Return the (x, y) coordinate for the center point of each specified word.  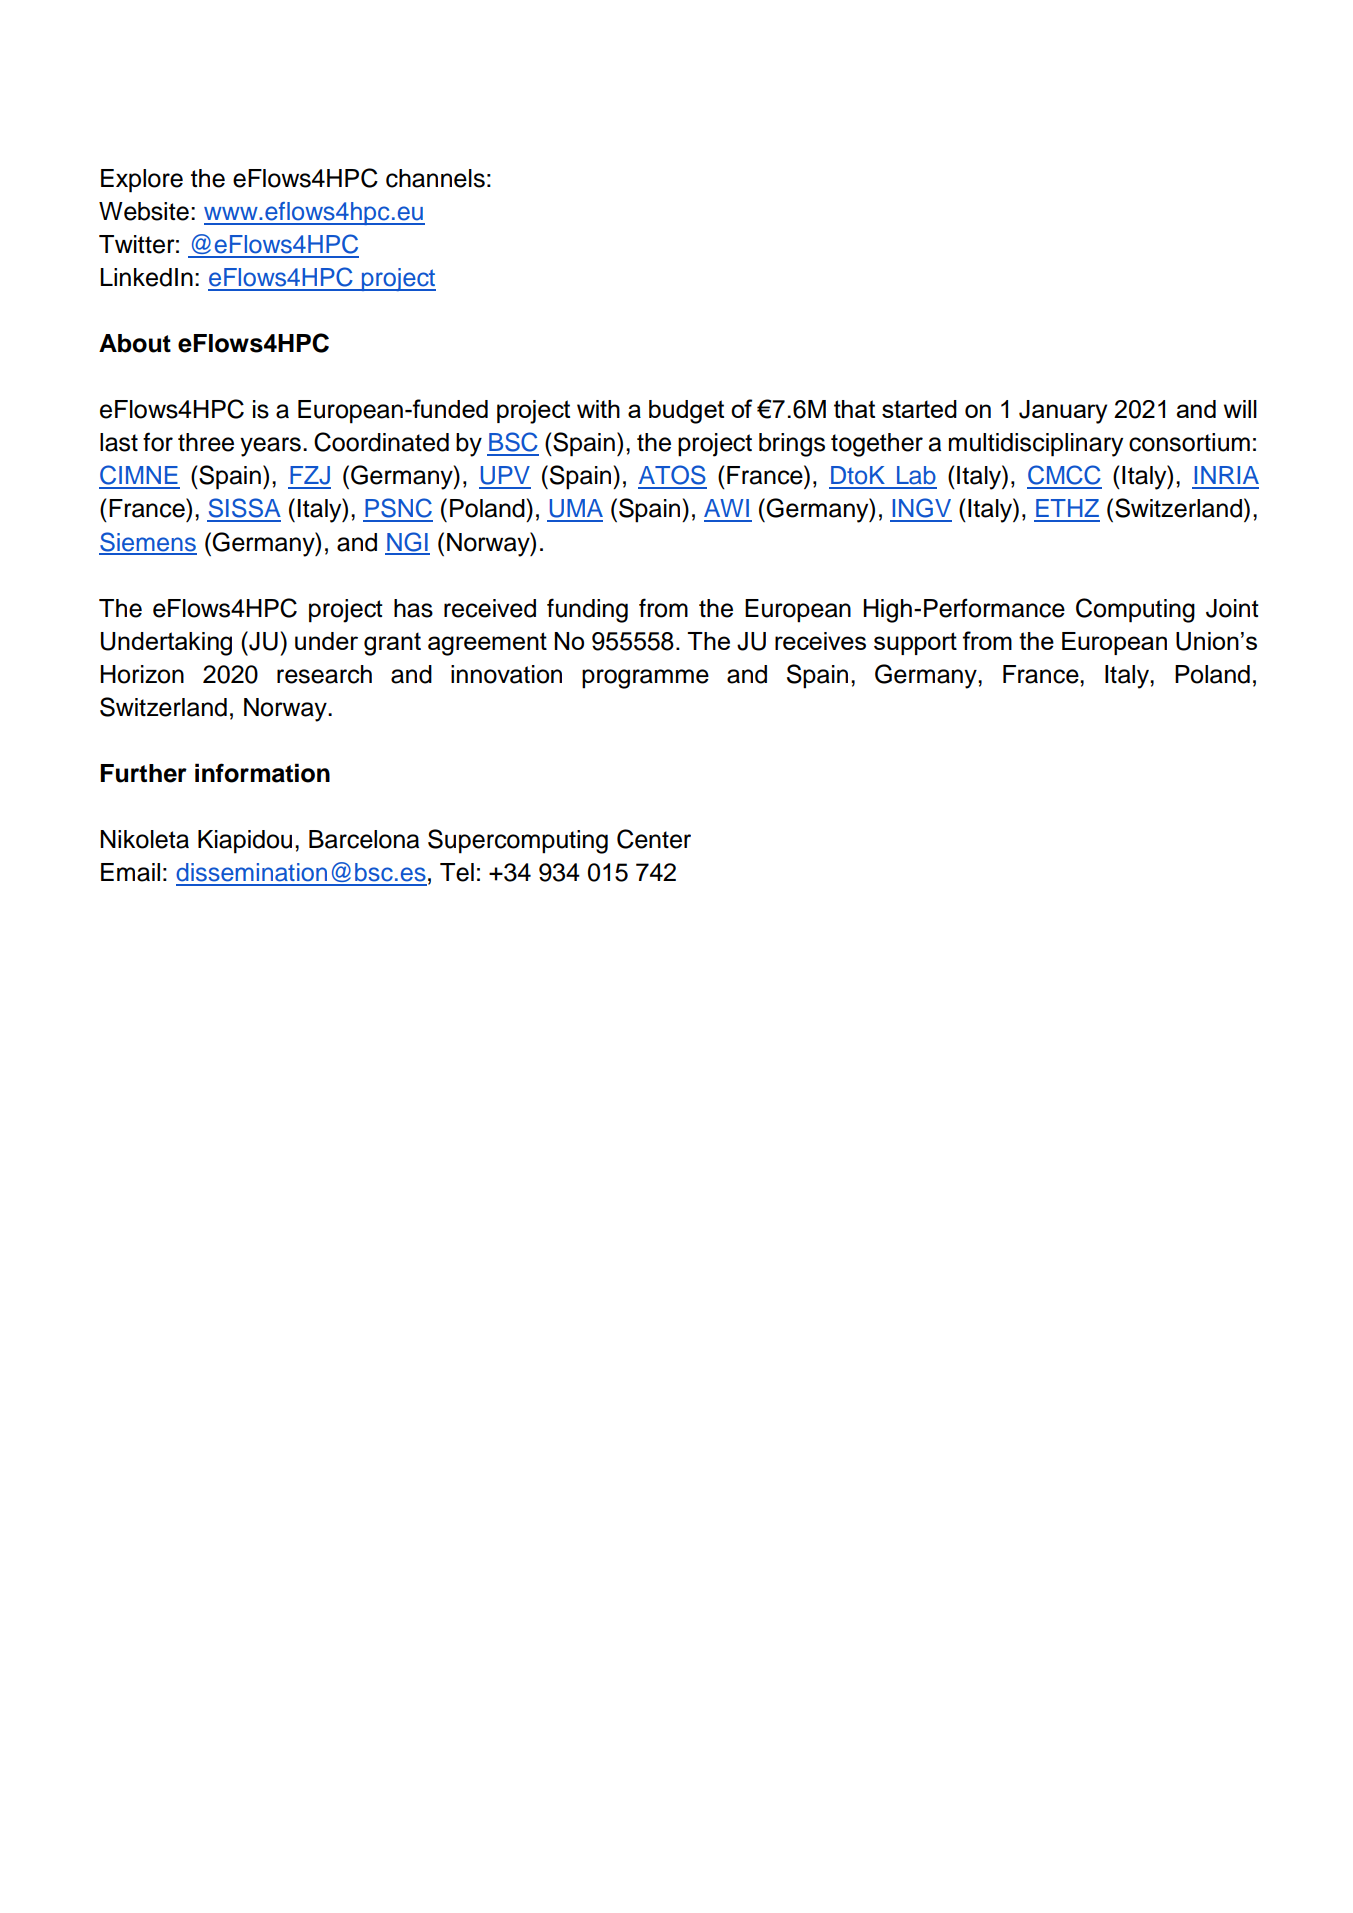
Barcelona (364, 839)
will (1240, 409)
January (1063, 412)
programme (645, 679)
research (324, 674)
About (135, 343)
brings (792, 445)
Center (654, 839)
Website (144, 211)
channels (435, 178)
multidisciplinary (1036, 445)
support (915, 643)
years (270, 447)
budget (686, 412)
